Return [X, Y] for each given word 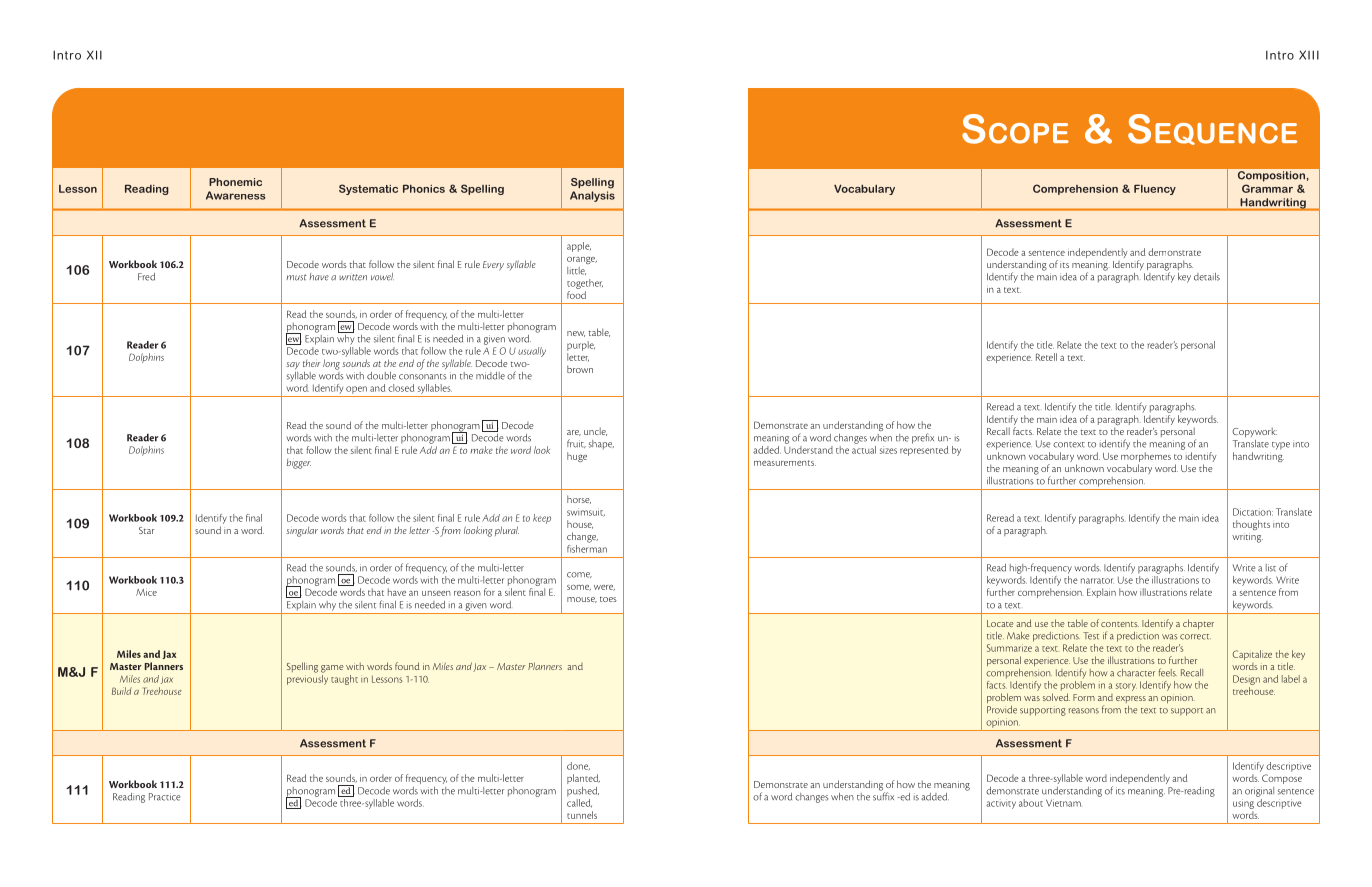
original [1259, 792]
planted [583, 779]
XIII [1309, 55]
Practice [164, 797]
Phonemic [235, 182]
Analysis [592, 196]
